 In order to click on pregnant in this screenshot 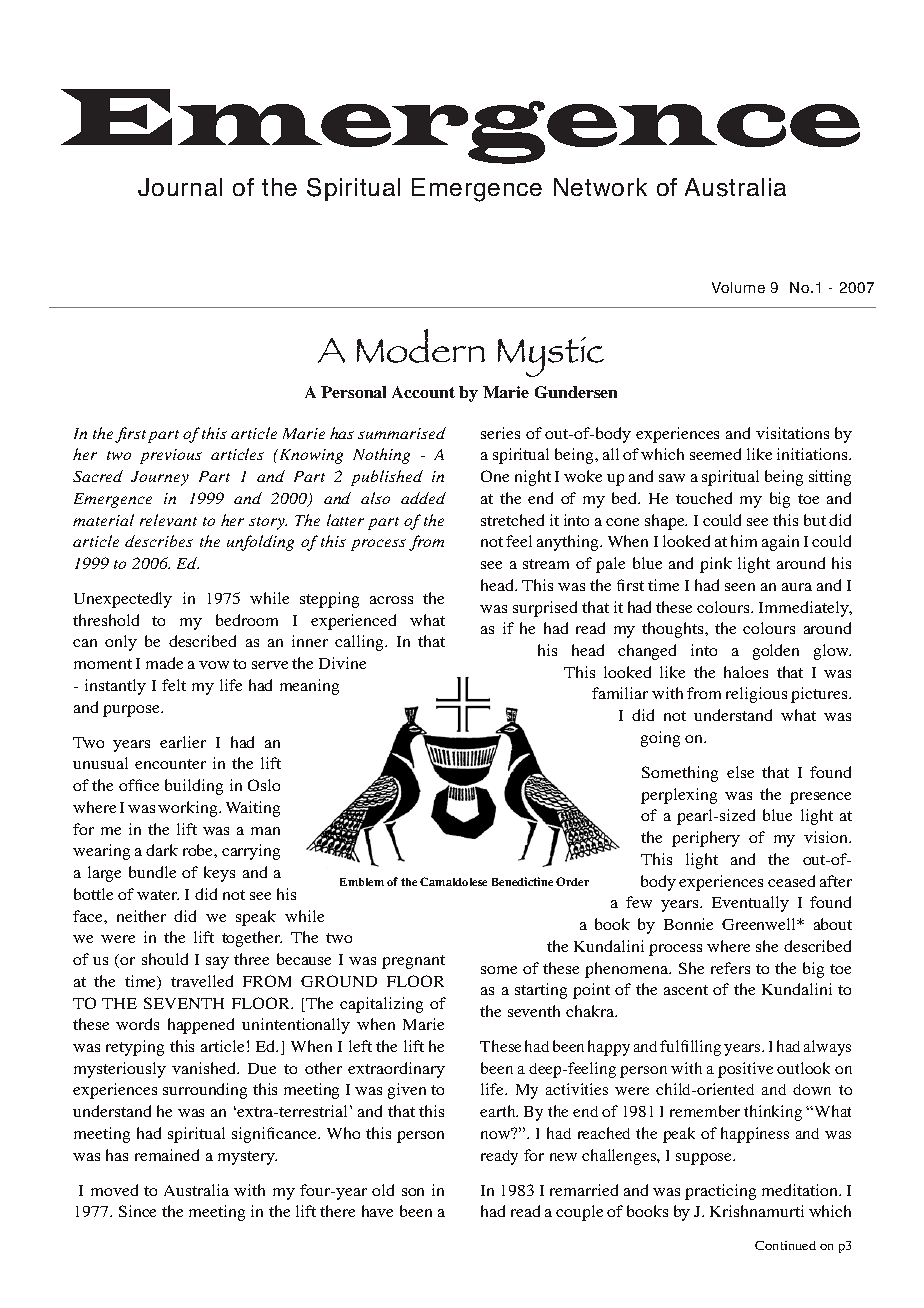, I will do `click(413, 962)`.
